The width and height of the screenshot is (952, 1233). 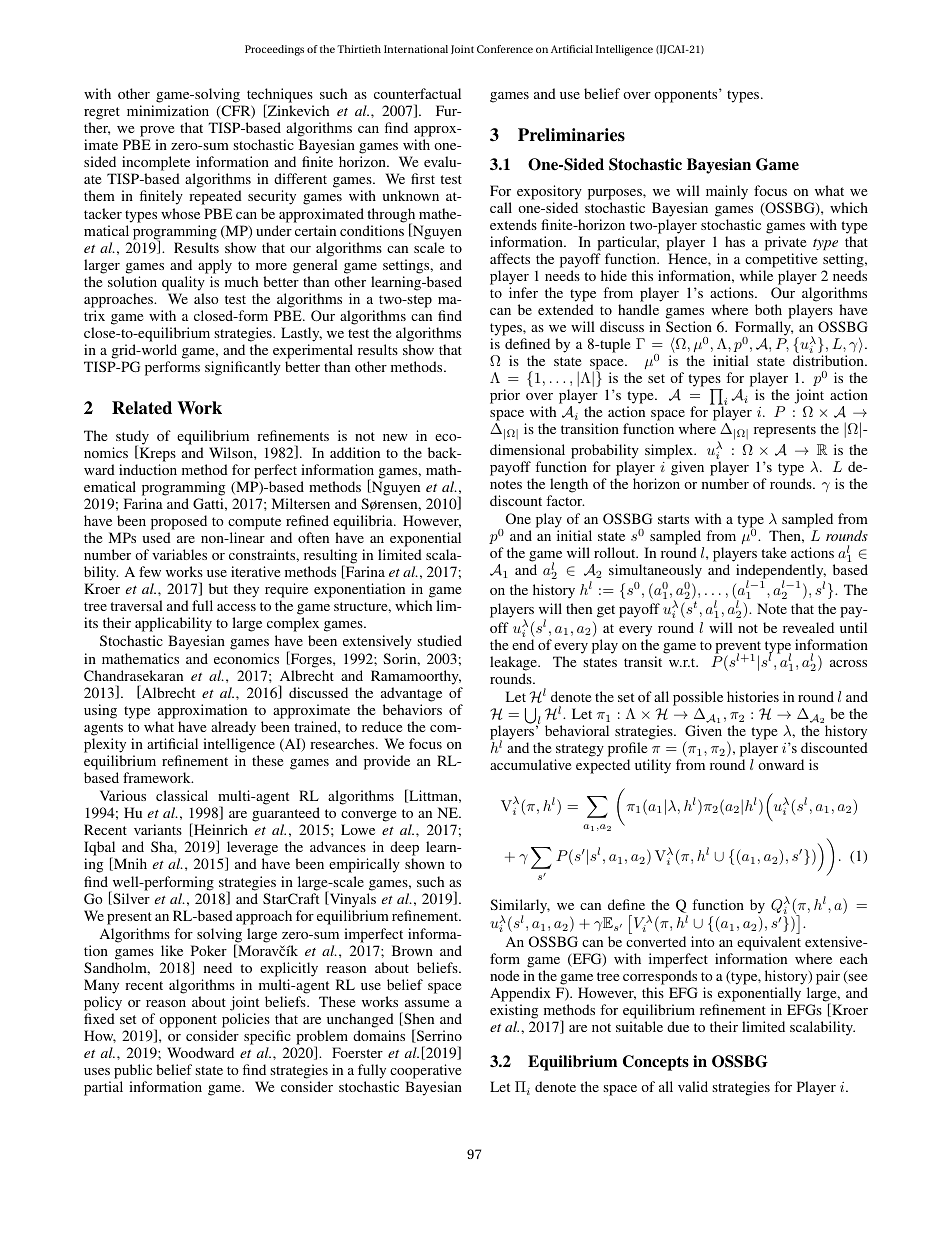 I want to click on histories, so click(x=753, y=696).
